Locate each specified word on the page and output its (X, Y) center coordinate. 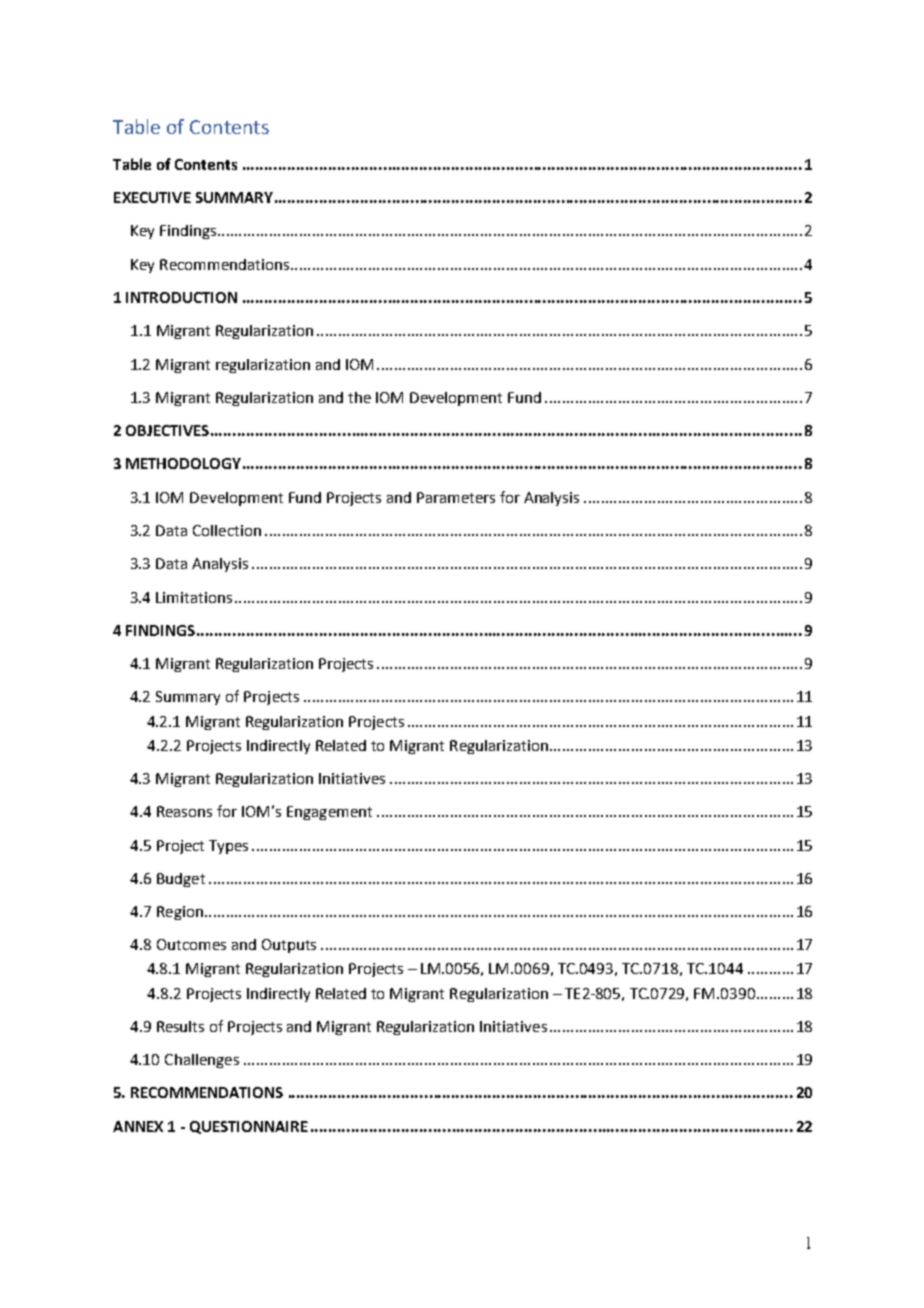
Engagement (329, 813)
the (359, 397)
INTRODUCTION (181, 297)
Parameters (456, 497)
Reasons (184, 811)
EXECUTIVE (152, 197)
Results (180, 1026)
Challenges (202, 1061)
